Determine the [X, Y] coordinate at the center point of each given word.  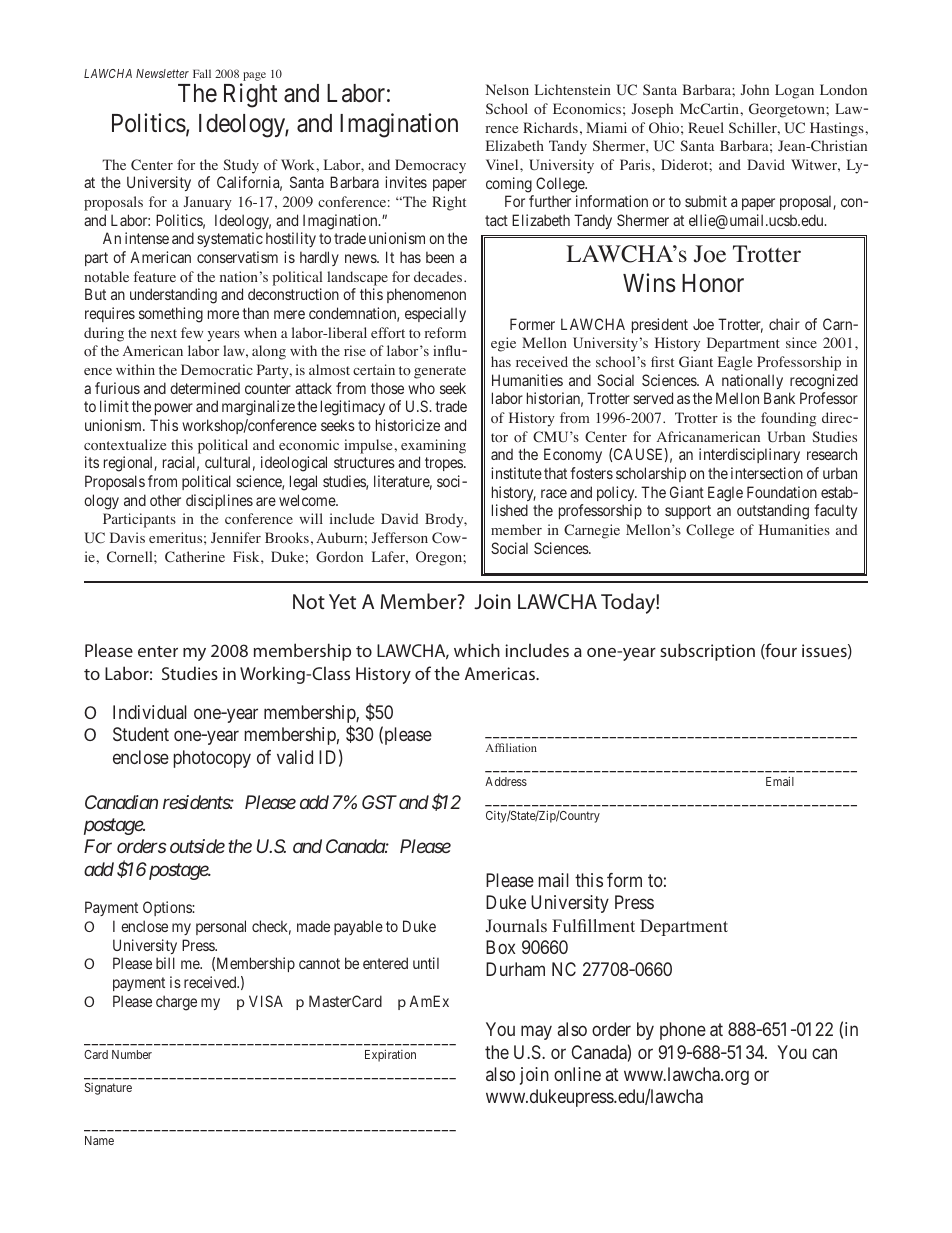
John [755, 90]
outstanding [773, 512]
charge [176, 1003]
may [536, 1033]
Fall [202, 73]
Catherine [195, 557]
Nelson [507, 90]
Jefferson [400, 538]
